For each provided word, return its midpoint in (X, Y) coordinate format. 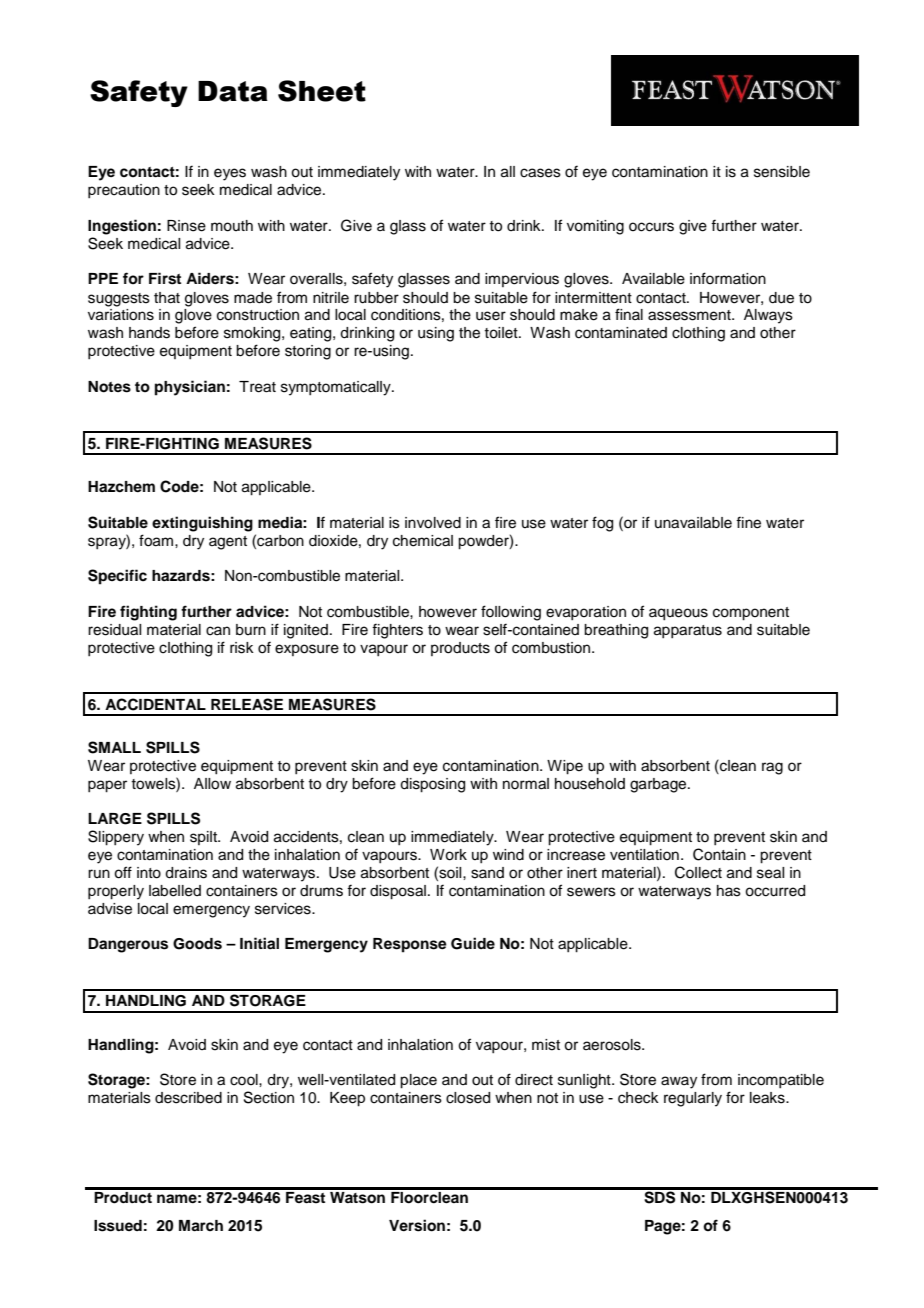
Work (448, 855)
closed (468, 1098)
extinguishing (202, 524)
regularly (693, 1099)
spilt (204, 838)
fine (748, 522)
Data (233, 91)
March (201, 1226)
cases (540, 173)
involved (433, 523)
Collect (698, 872)
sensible (782, 172)
